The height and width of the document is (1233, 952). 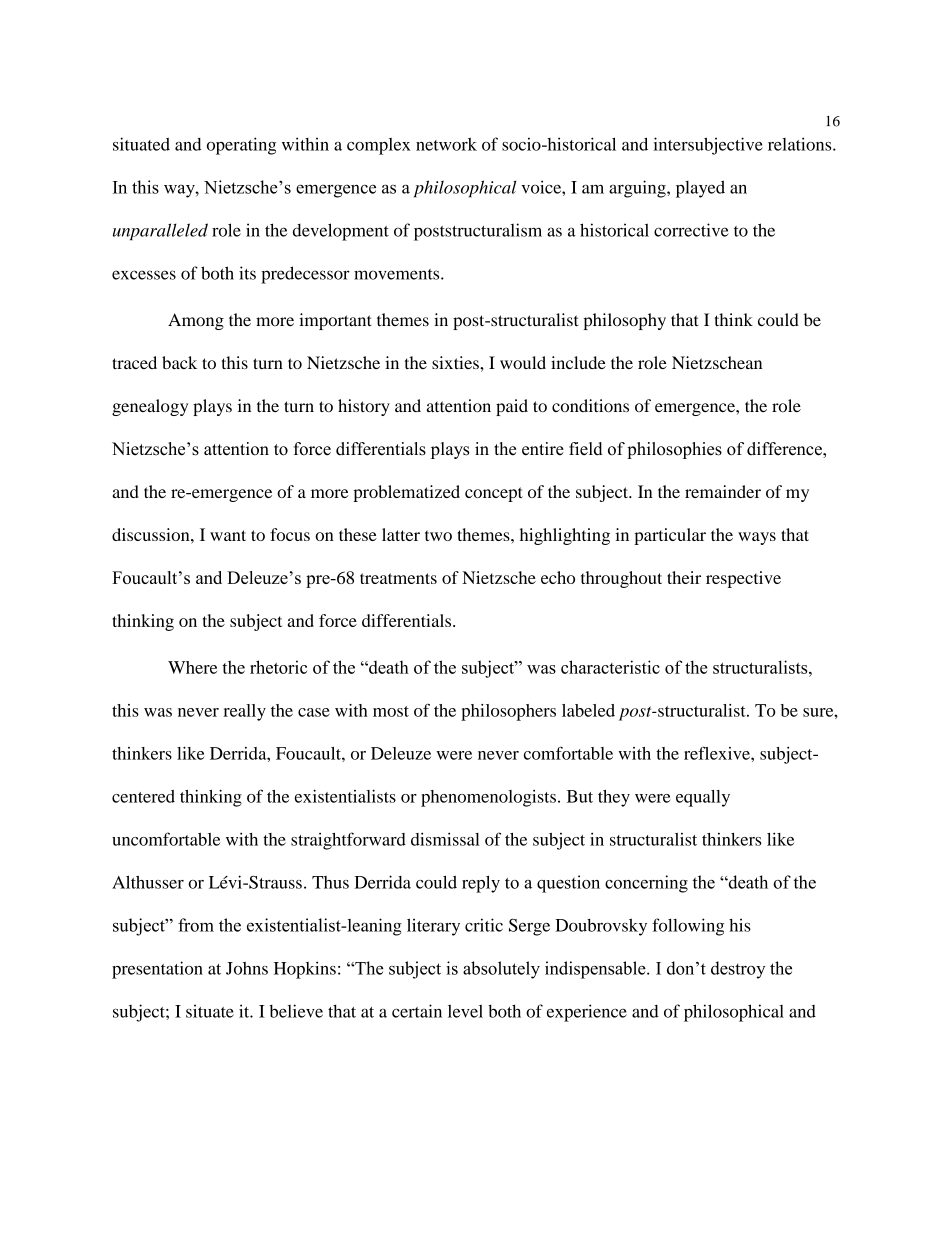 What do you see at coordinates (247, 968) in the document?
I see `Johns` at bounding box center [247, 968].
